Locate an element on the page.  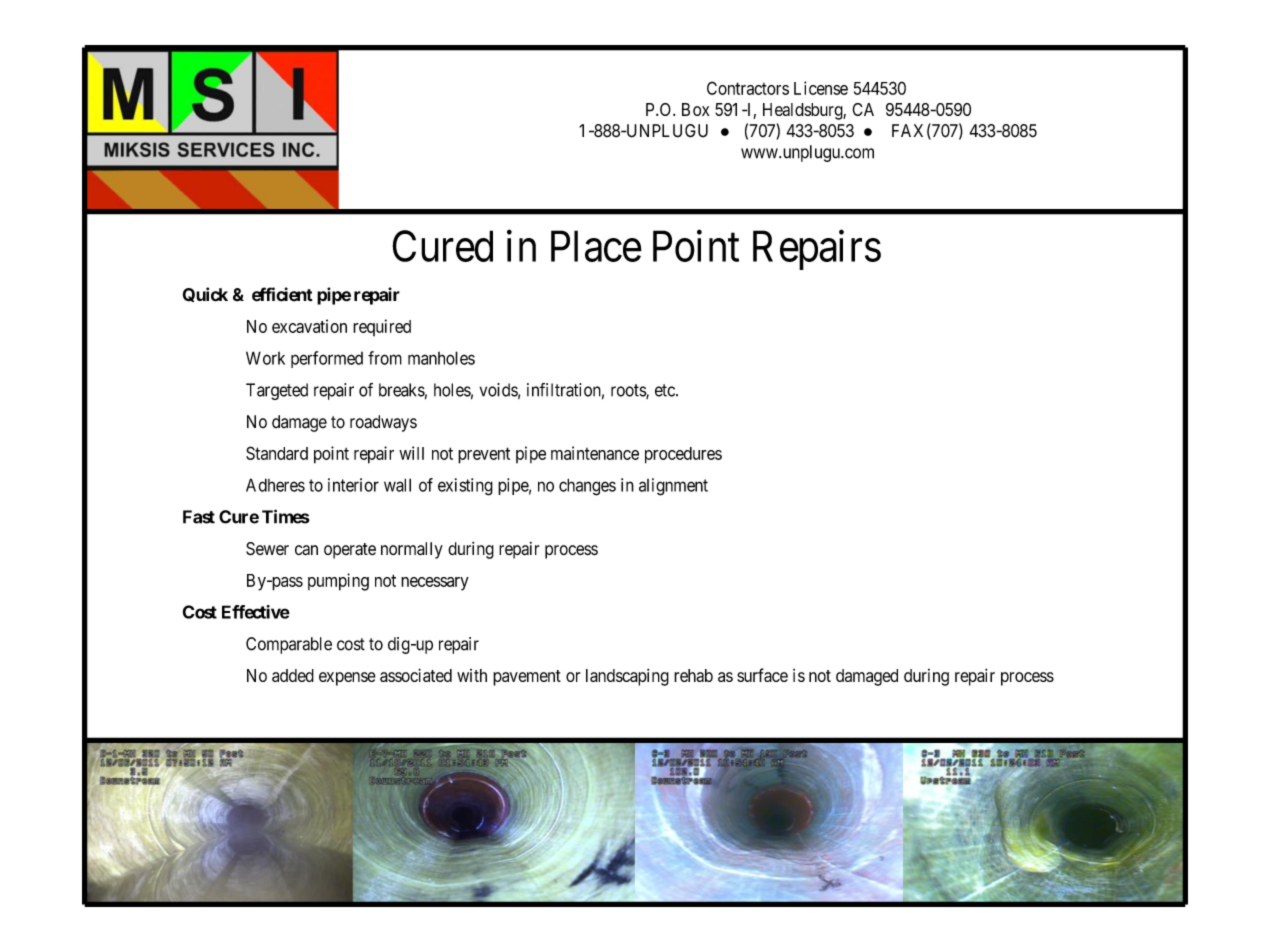
Box is located at coordinates (696, 109).
